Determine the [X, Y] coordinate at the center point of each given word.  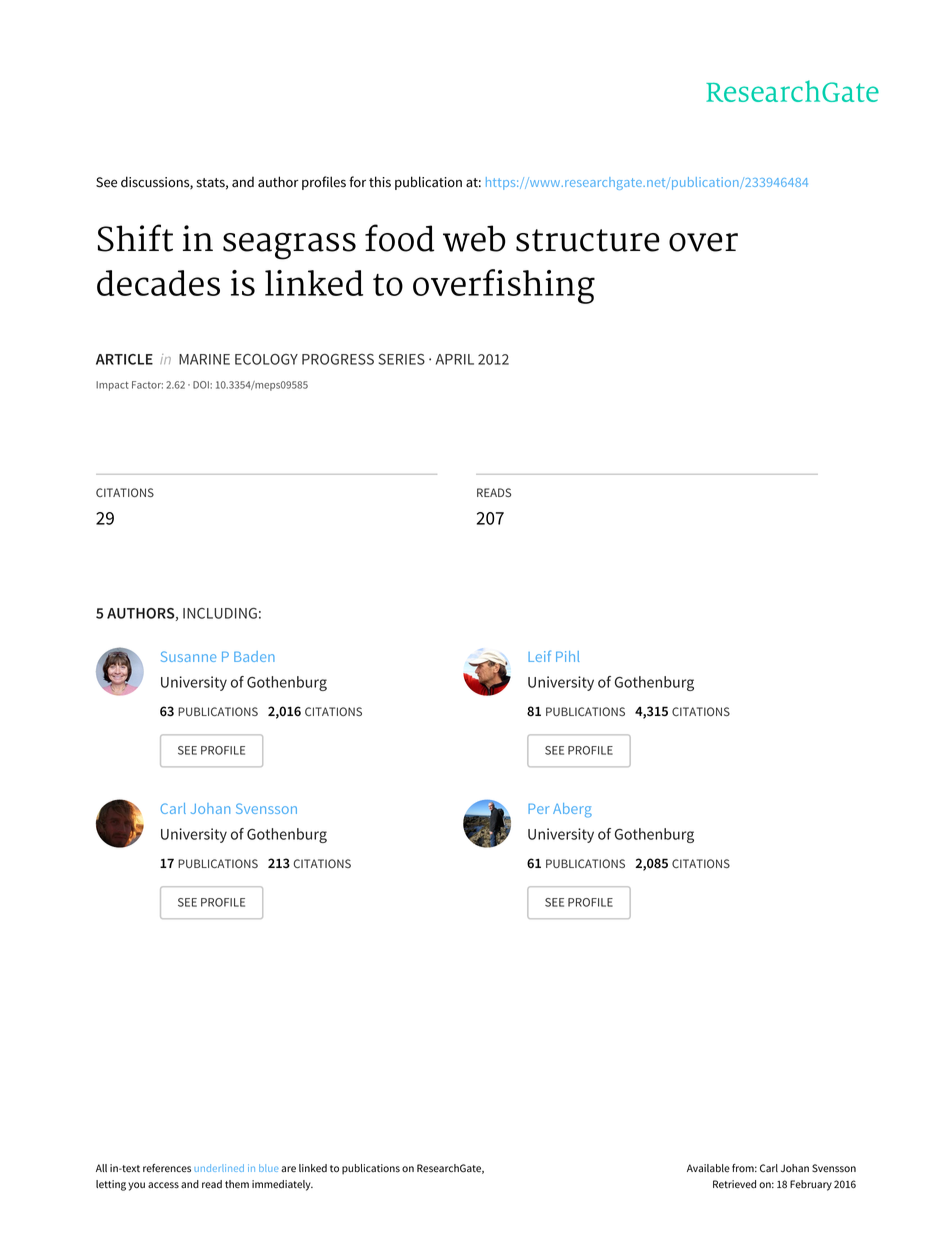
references [167, 1168]
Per [538, 809]
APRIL [455, 359]
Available [708, 1168]
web [474, 238]
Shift [135, 238]
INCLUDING [220, 613]
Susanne [188, 656]
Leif [539, 656]
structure [588, 240]
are [288, 1169]
